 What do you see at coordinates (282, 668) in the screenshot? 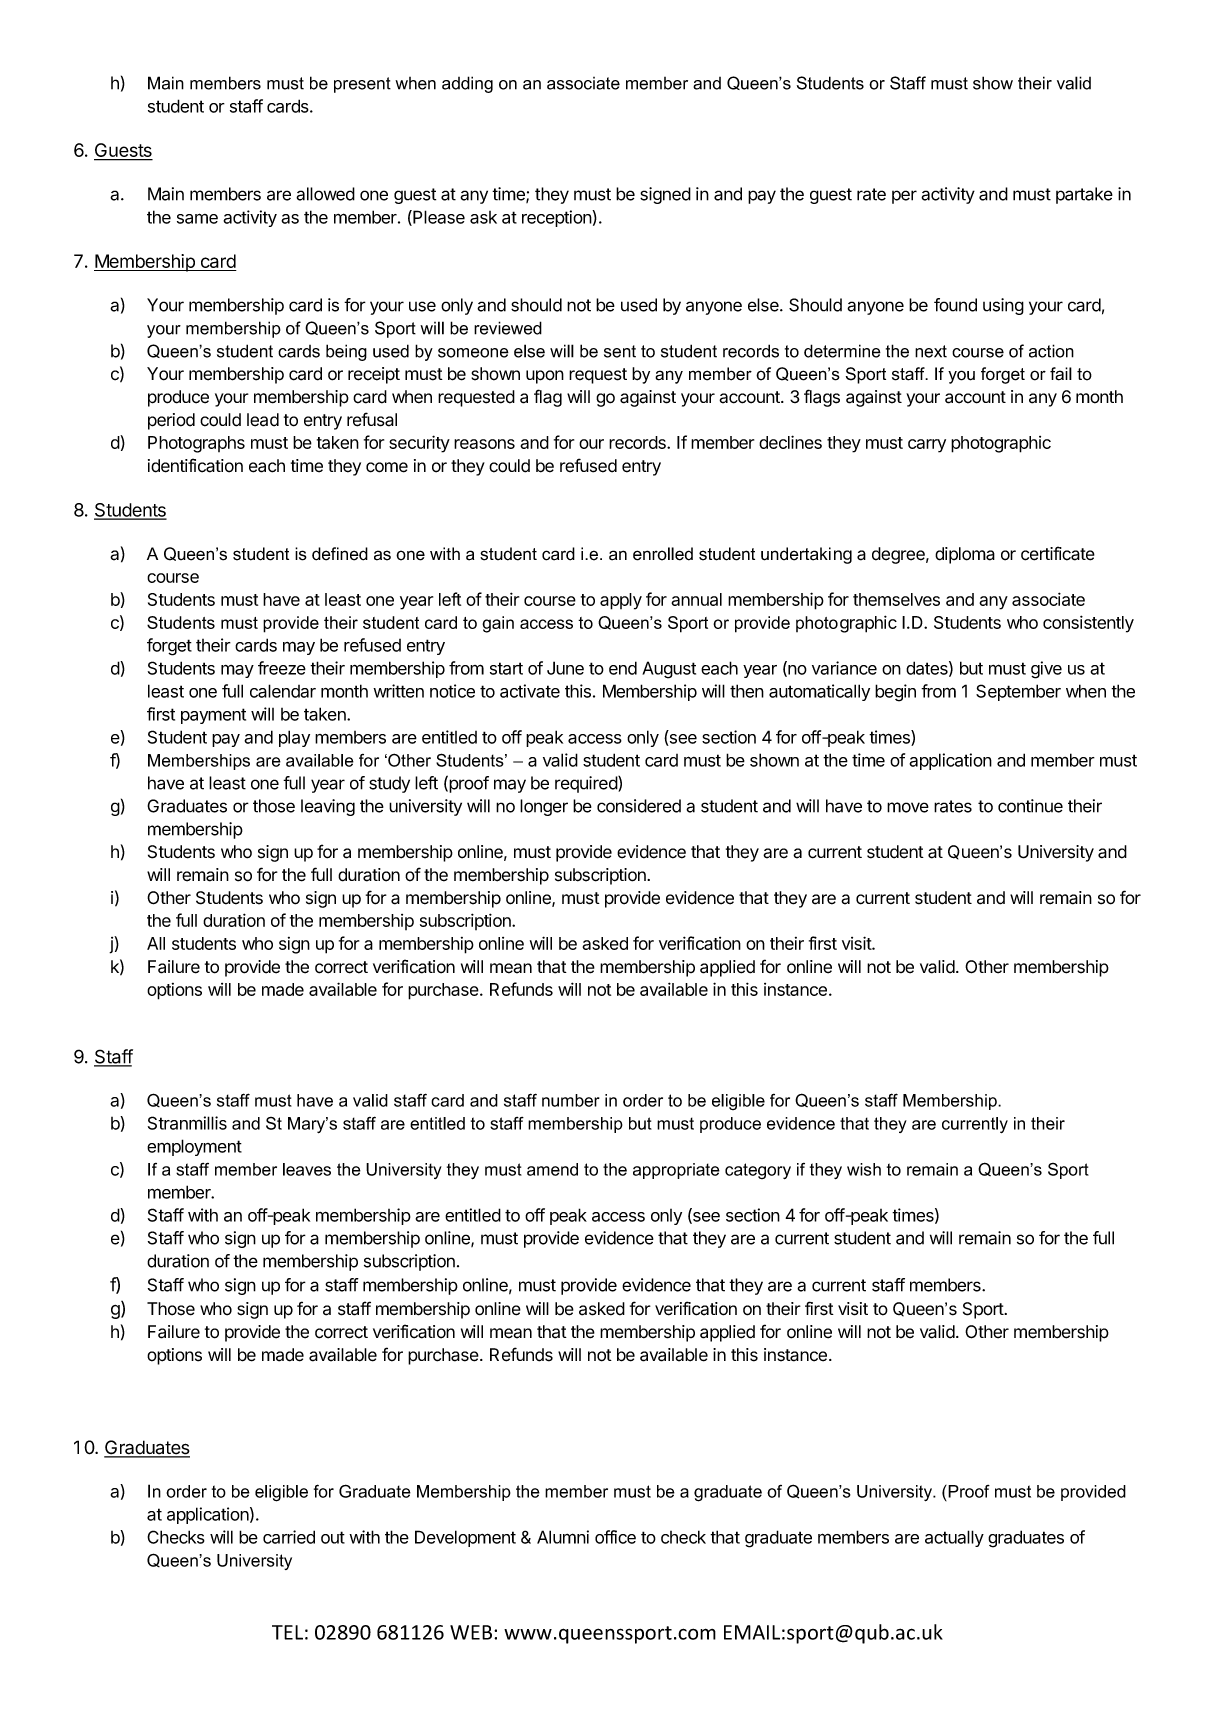
I see `freeze` at bounding box center [282, 668].
